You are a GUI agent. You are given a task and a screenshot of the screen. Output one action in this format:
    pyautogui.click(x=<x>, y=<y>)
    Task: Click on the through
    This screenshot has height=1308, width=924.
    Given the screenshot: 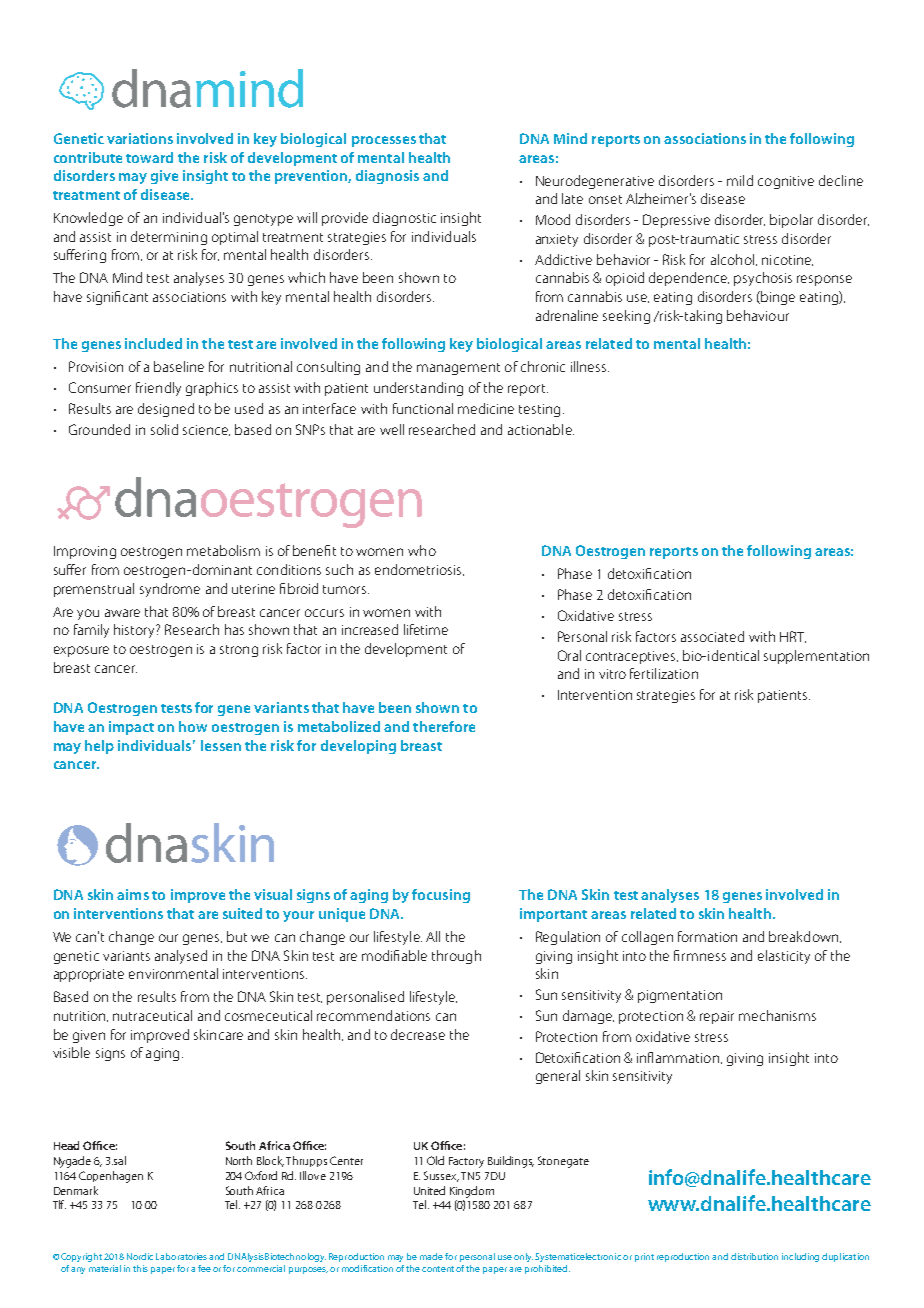 What is the action you would take?
    pyautogui.click(x=456, y=957)
